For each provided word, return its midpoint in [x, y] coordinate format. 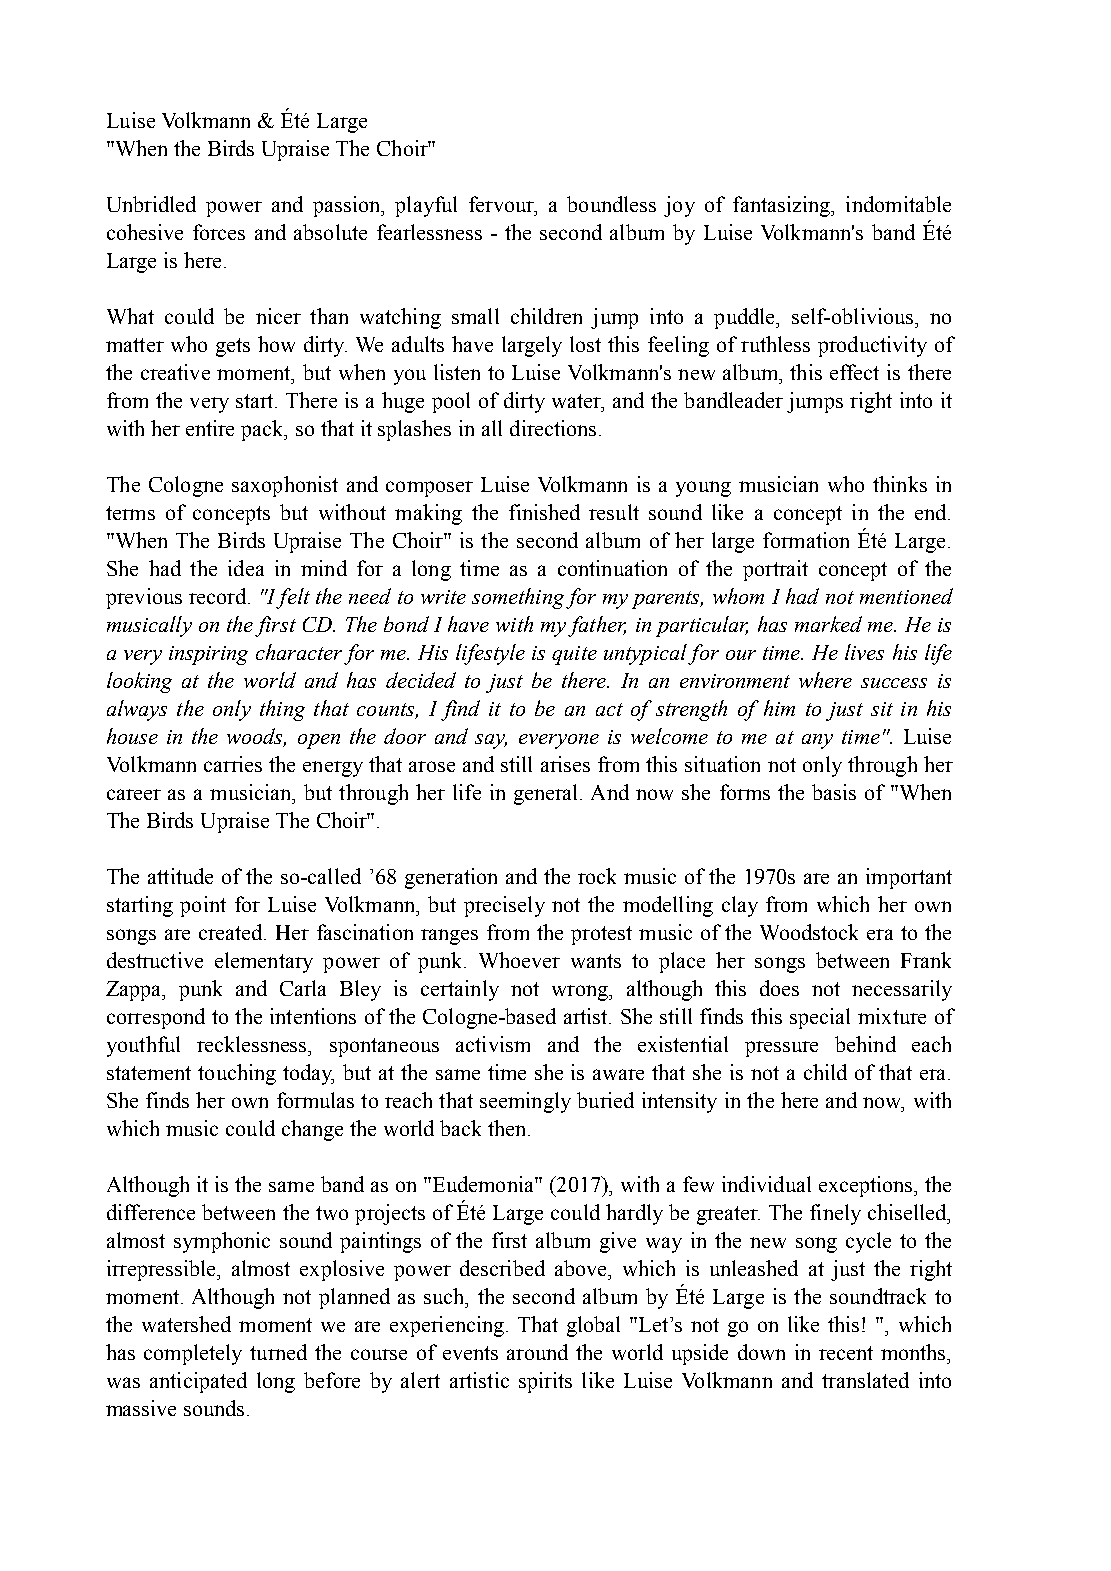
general [547, 794]
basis [834, 792]
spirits [545, 1382]
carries [233, 764]
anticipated [198, 1382]
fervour [502, 204]
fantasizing [782, 206]
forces [219, 232]
